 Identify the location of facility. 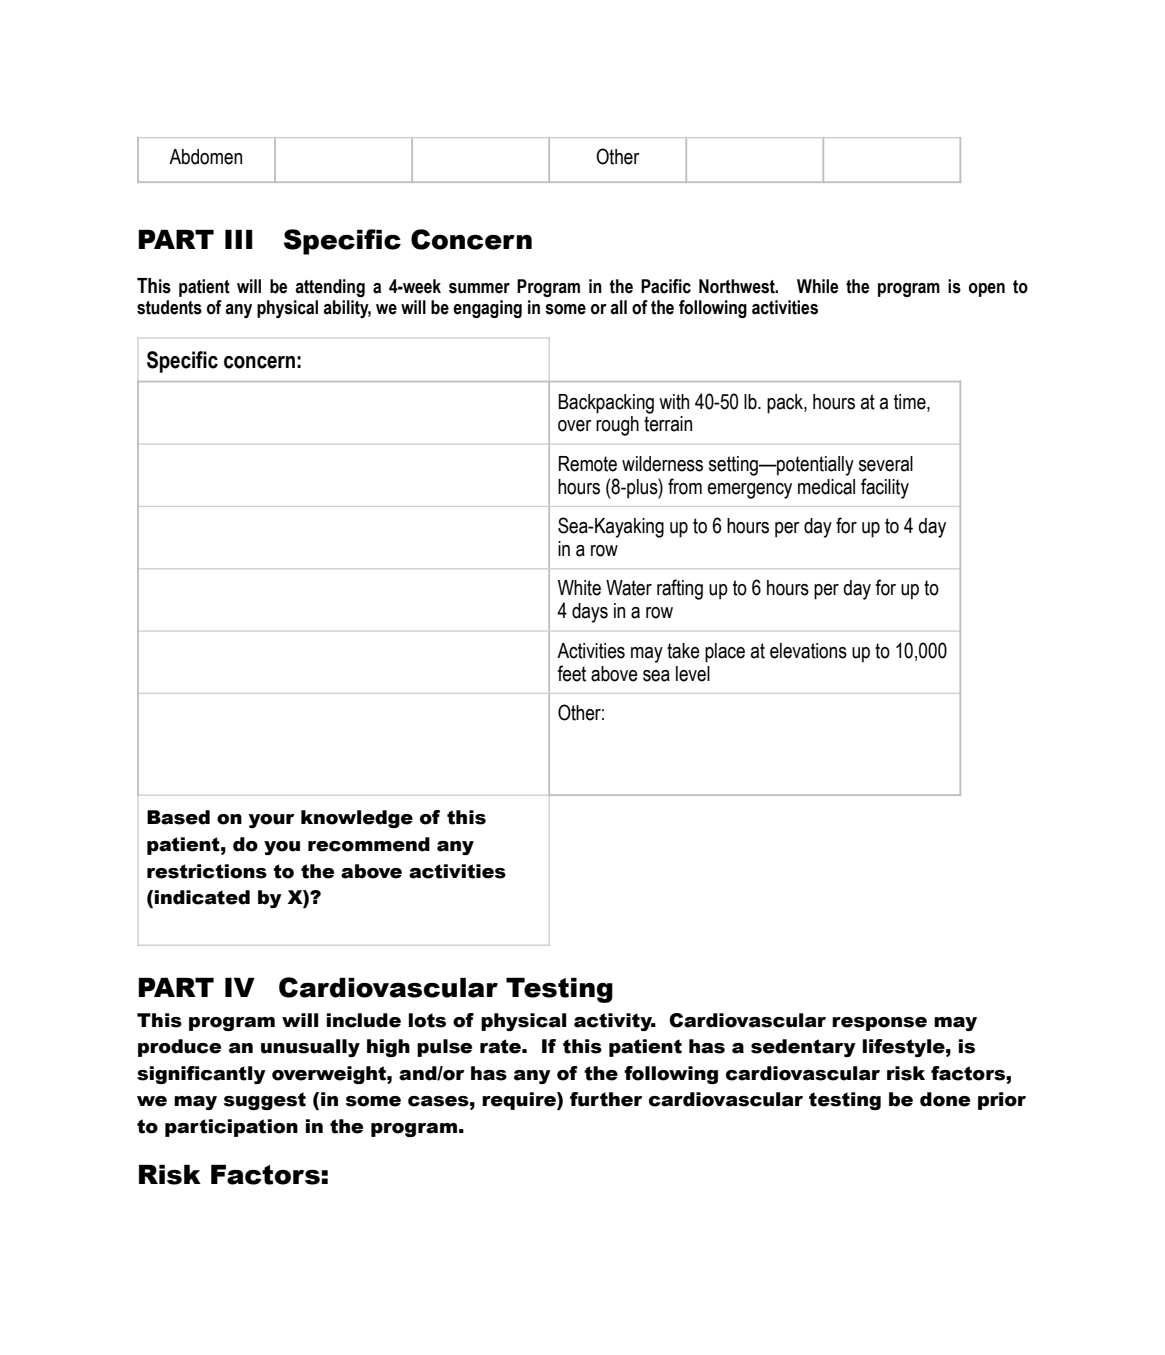
(885, 488).
